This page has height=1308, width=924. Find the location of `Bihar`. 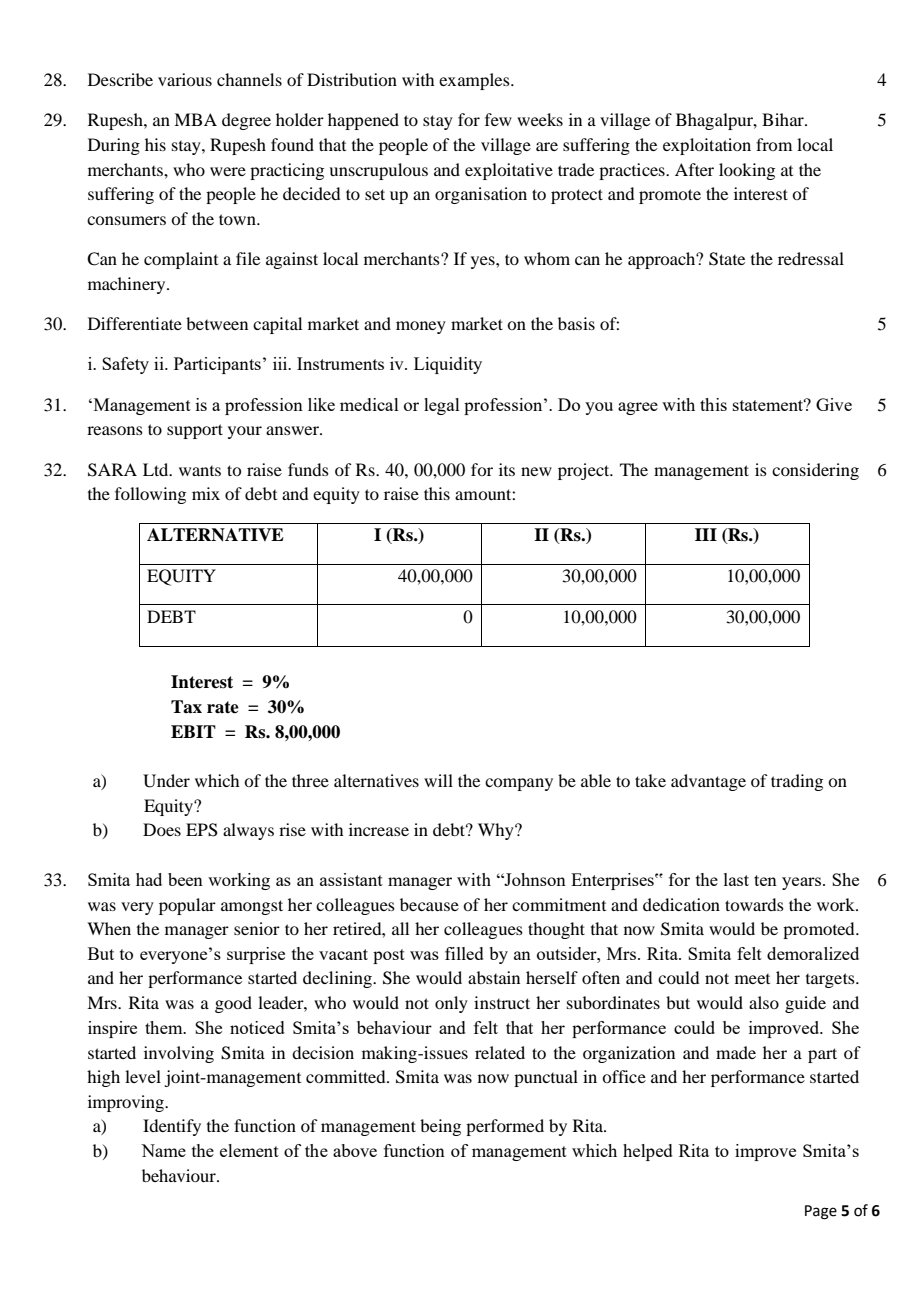

Bihar is located at coordinates (784, 119).
